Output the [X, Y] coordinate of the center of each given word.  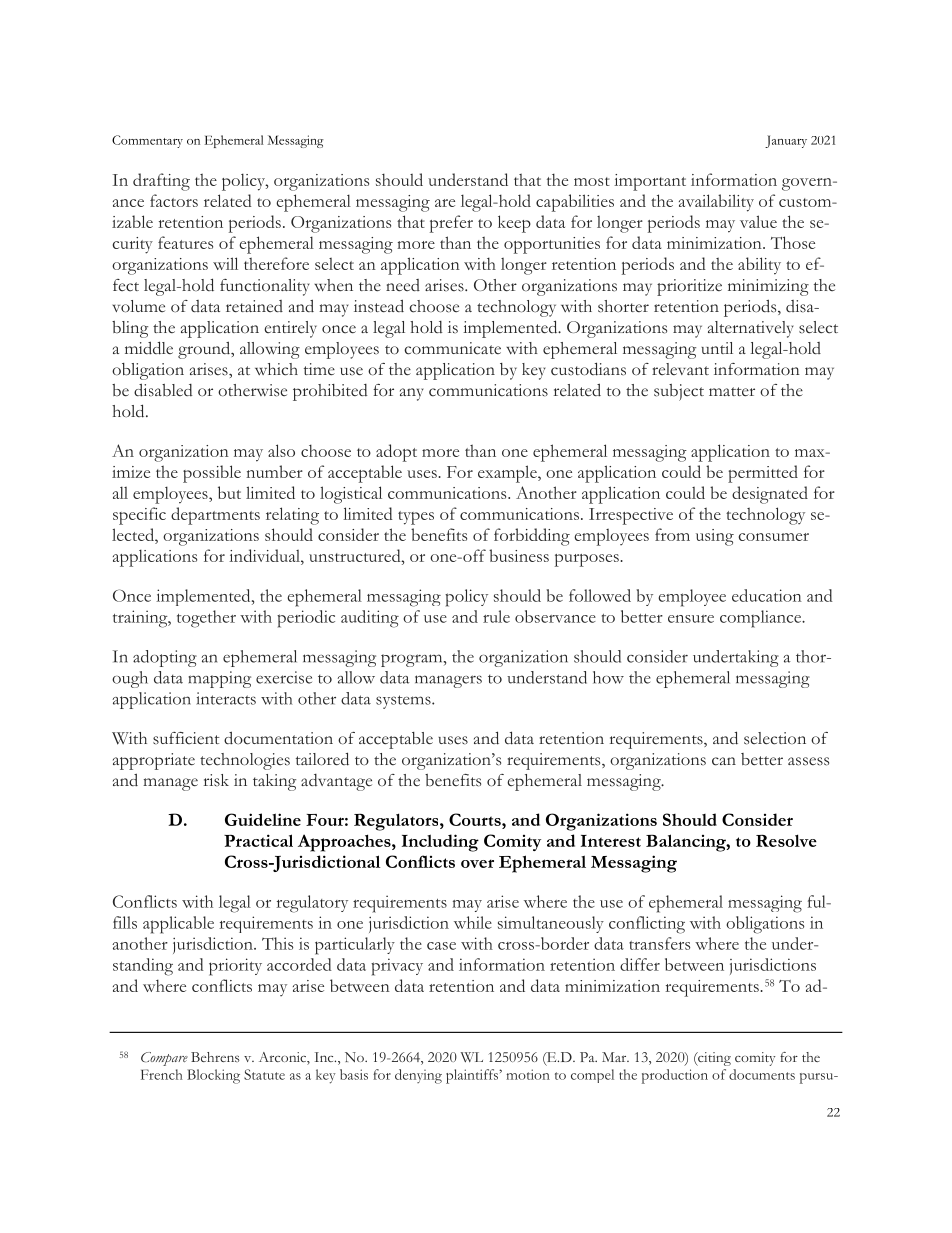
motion [528, 1074]
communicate [452, 348]
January [786, 141]
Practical [258, 840]
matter [732, 391]
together [206, 619]
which [276, 369]
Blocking [213, 1076]
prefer [451, 224]
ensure [691, 619]
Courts [476, 819]
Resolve [786, 840]
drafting [161, 182]
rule [496, 616]
